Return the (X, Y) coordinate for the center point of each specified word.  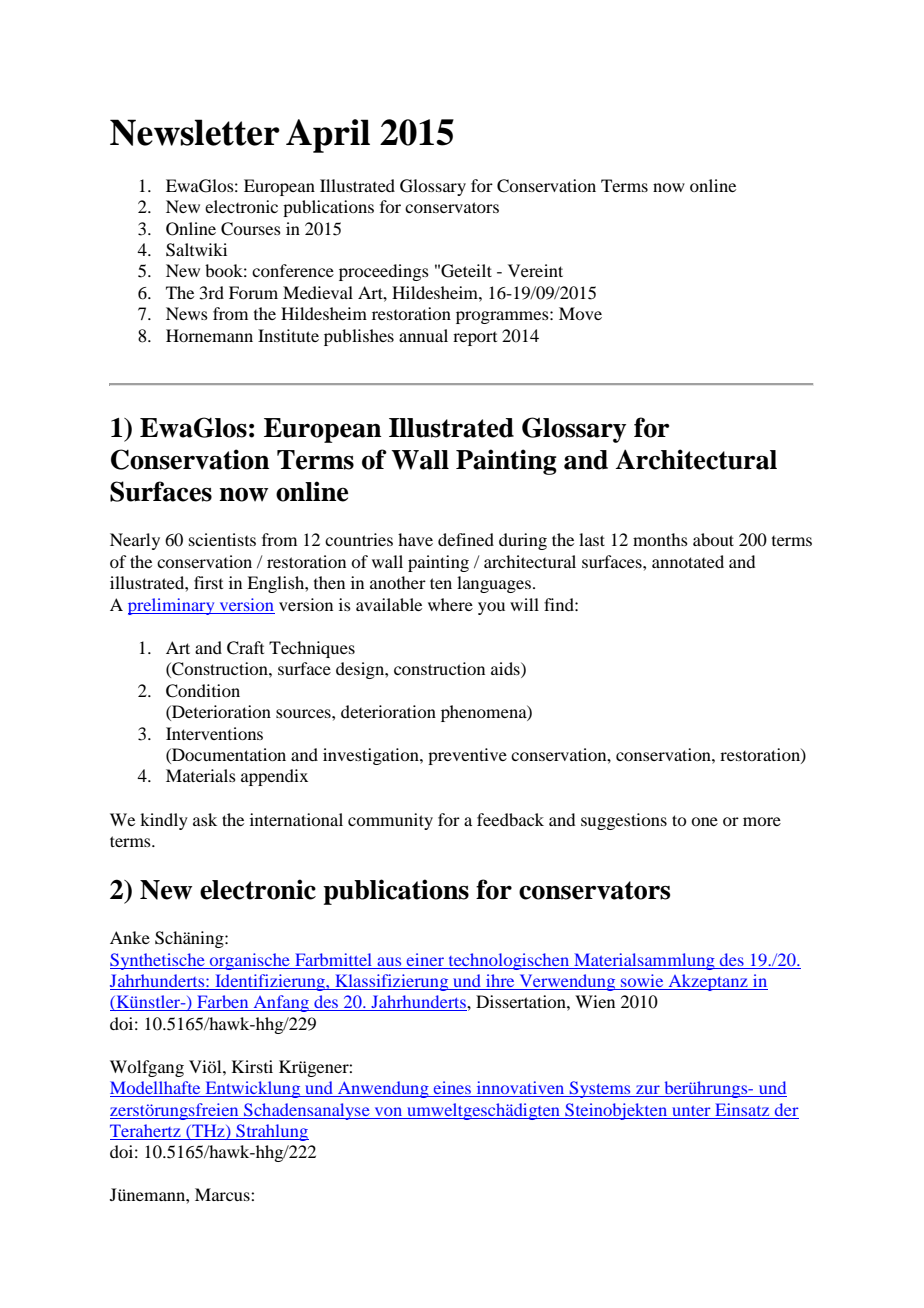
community (390, 821)
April (328, 136)
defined (466, 539)
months (660, 539)
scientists (222, 539)
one (704, 821)
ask (205, 819)
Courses (251, 229)
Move (580, 313)
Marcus (223, 1194)
